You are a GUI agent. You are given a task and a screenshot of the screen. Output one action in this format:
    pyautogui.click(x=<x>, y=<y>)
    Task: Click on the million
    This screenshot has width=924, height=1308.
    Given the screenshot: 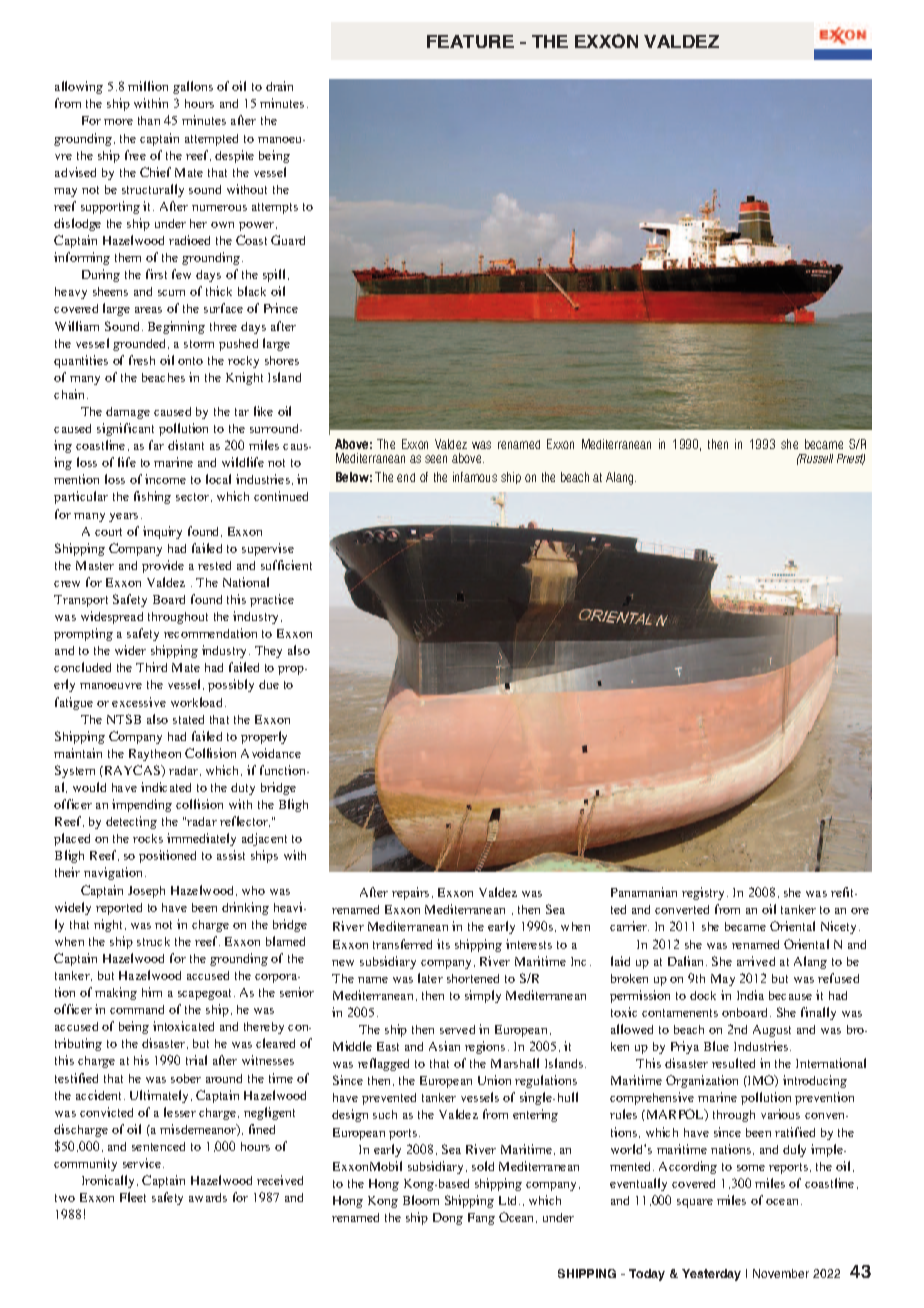 What is the action you would take?
    pyautogui.click(x=148, y=86)
